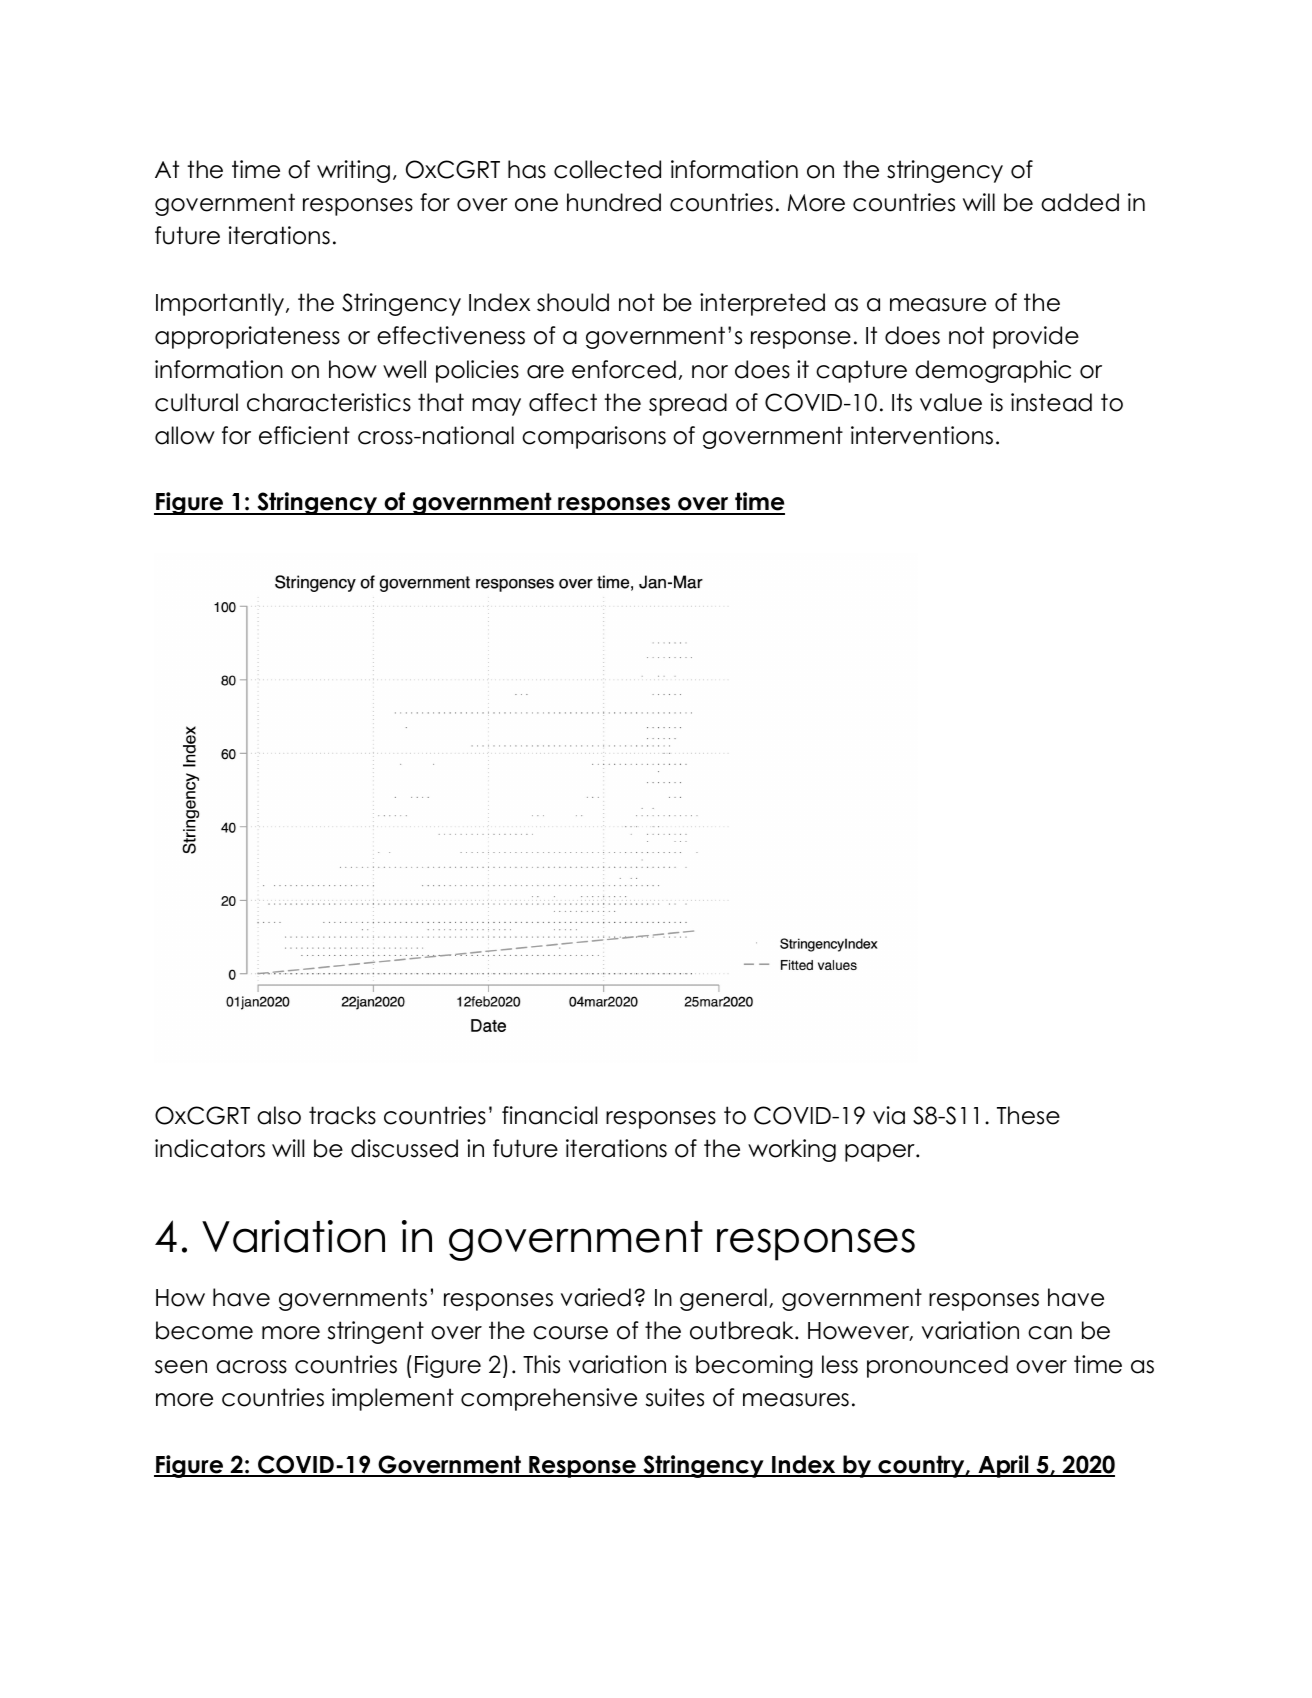 The image size is (1312, 1698). I want to click on hundred, so click(614, 202).
